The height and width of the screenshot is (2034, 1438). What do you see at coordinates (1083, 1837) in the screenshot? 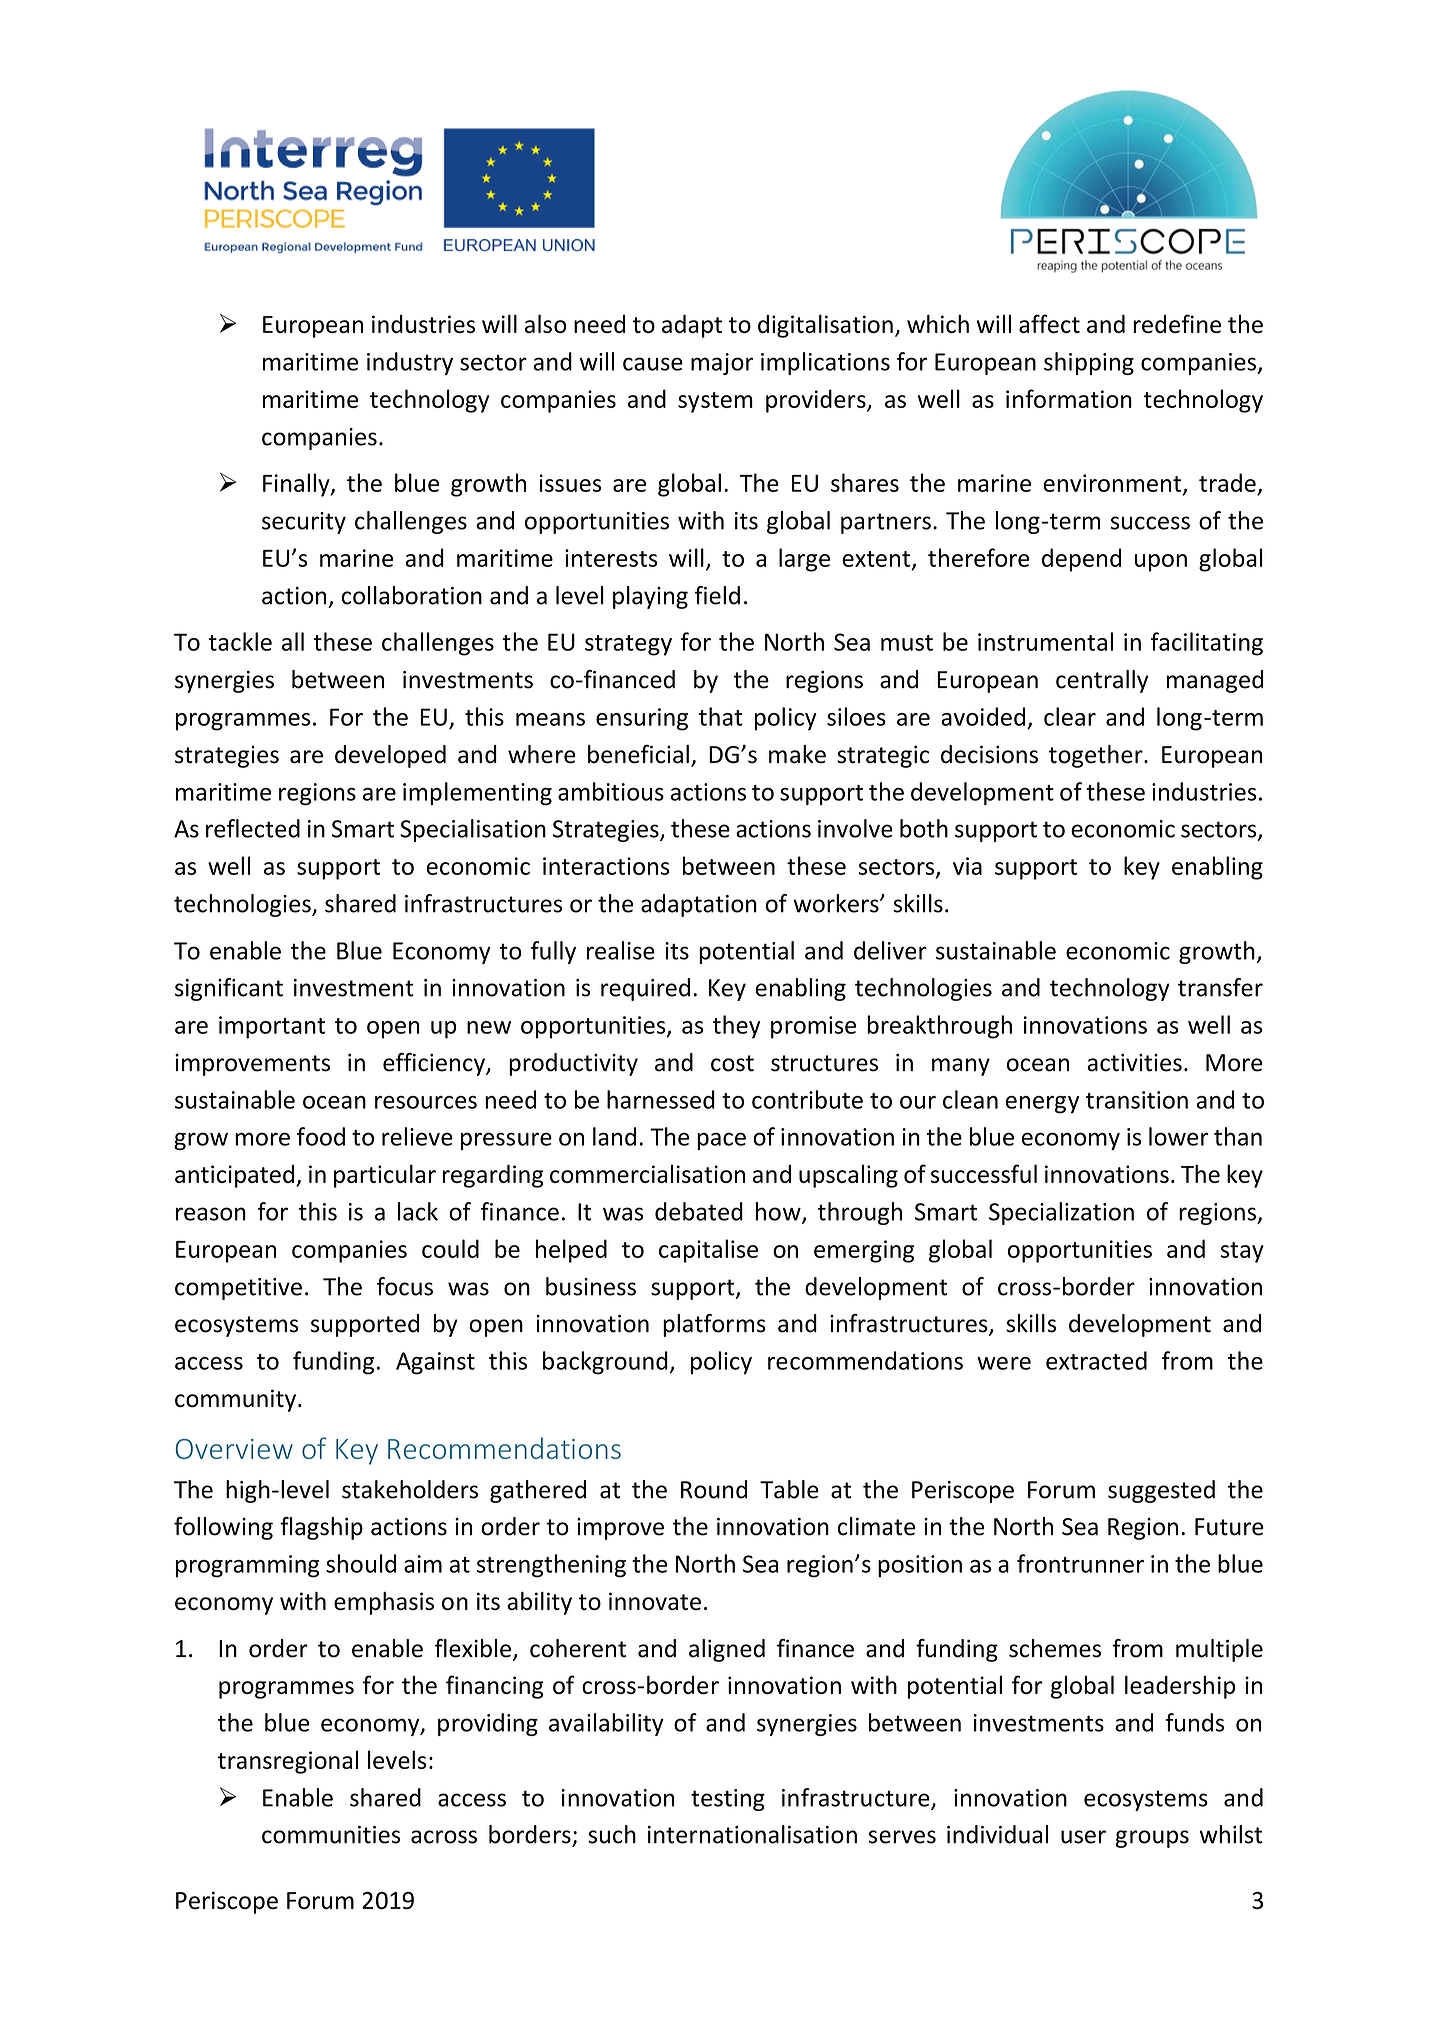
I see `user` at bounding box center [1083, 1837].
